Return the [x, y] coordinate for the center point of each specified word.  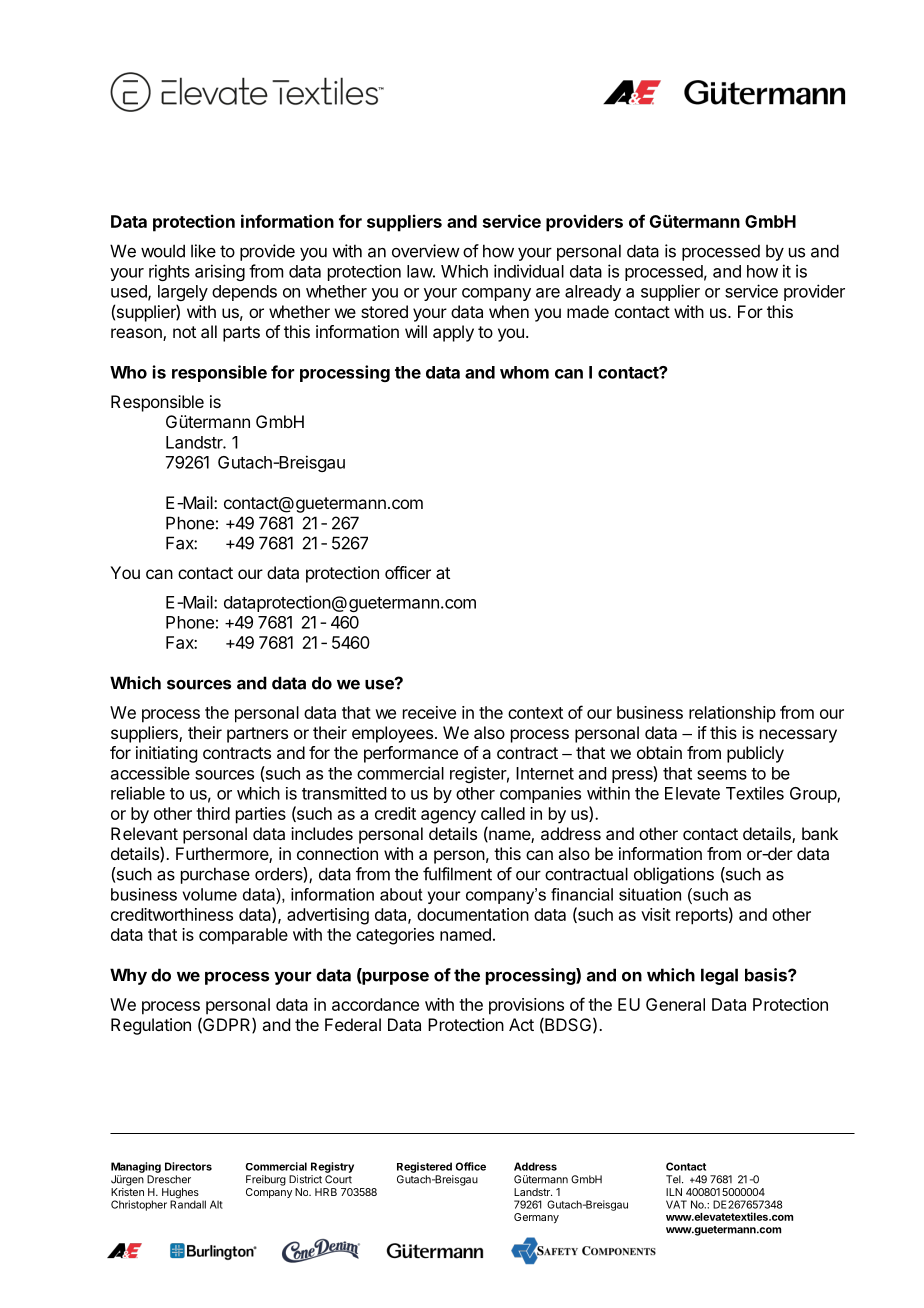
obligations [674, 875]
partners [257, 735]
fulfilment [457, 874]
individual [529, 271]
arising [220, 272]
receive [429, 712]
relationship [732, 714]
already [593, 293]
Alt [216, 1204]
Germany [536, 1218]
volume [209, 894]
